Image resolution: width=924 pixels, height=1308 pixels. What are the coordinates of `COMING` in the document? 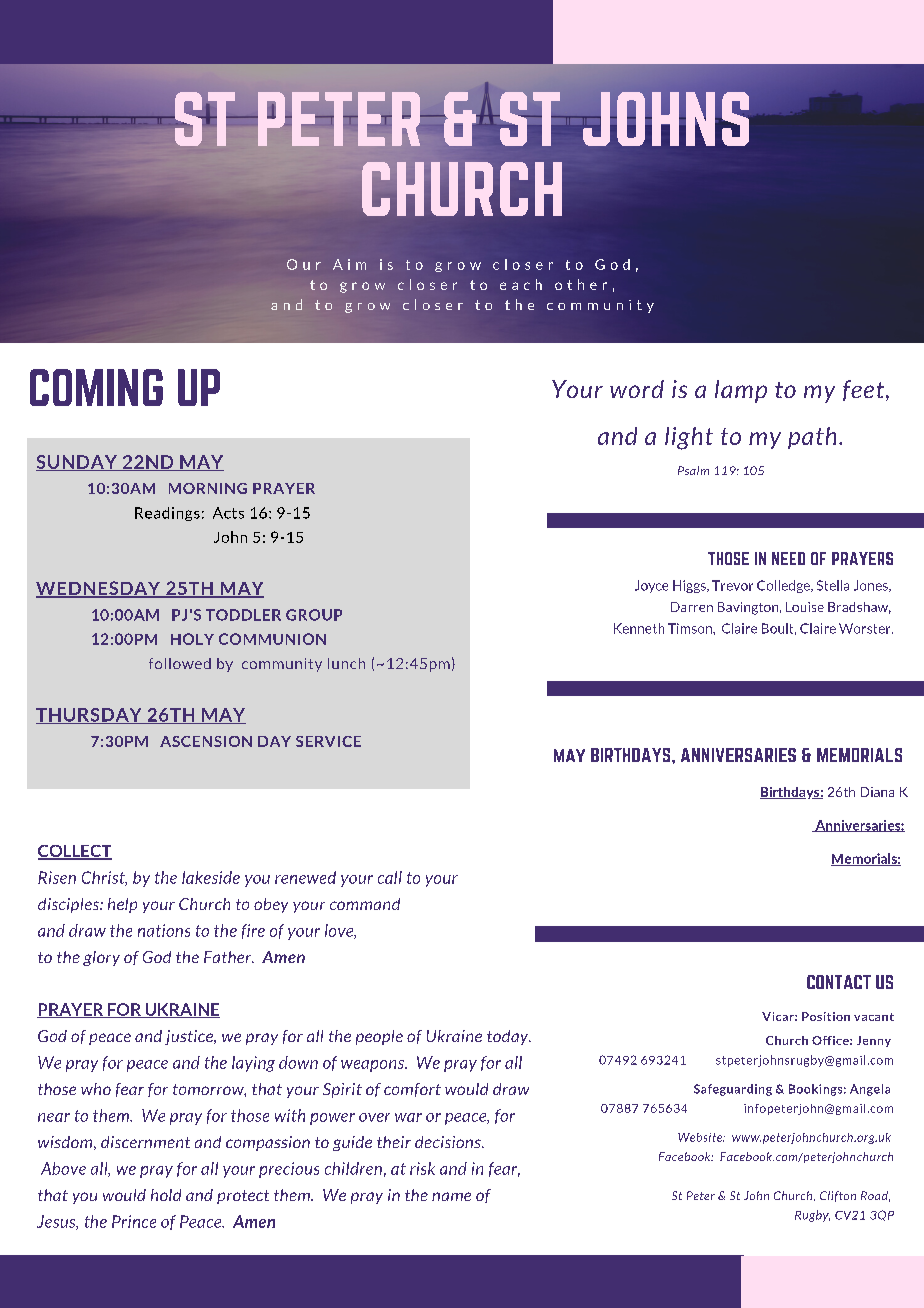 It's located at (96, 387).
